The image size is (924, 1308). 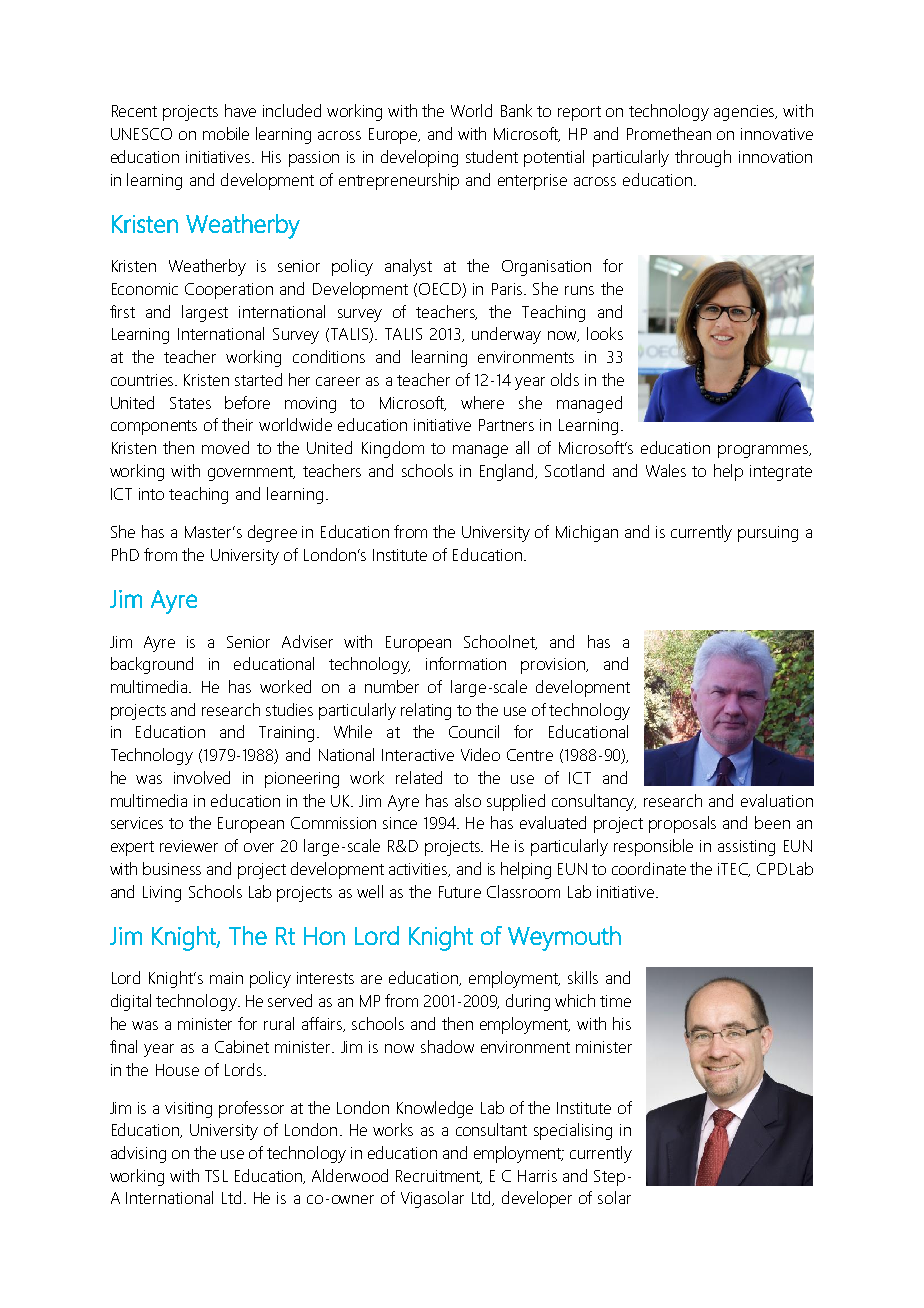 What do you see at coordinates (666, 470) in the image?
I see `Wales` at bounding box center [666, 470].
